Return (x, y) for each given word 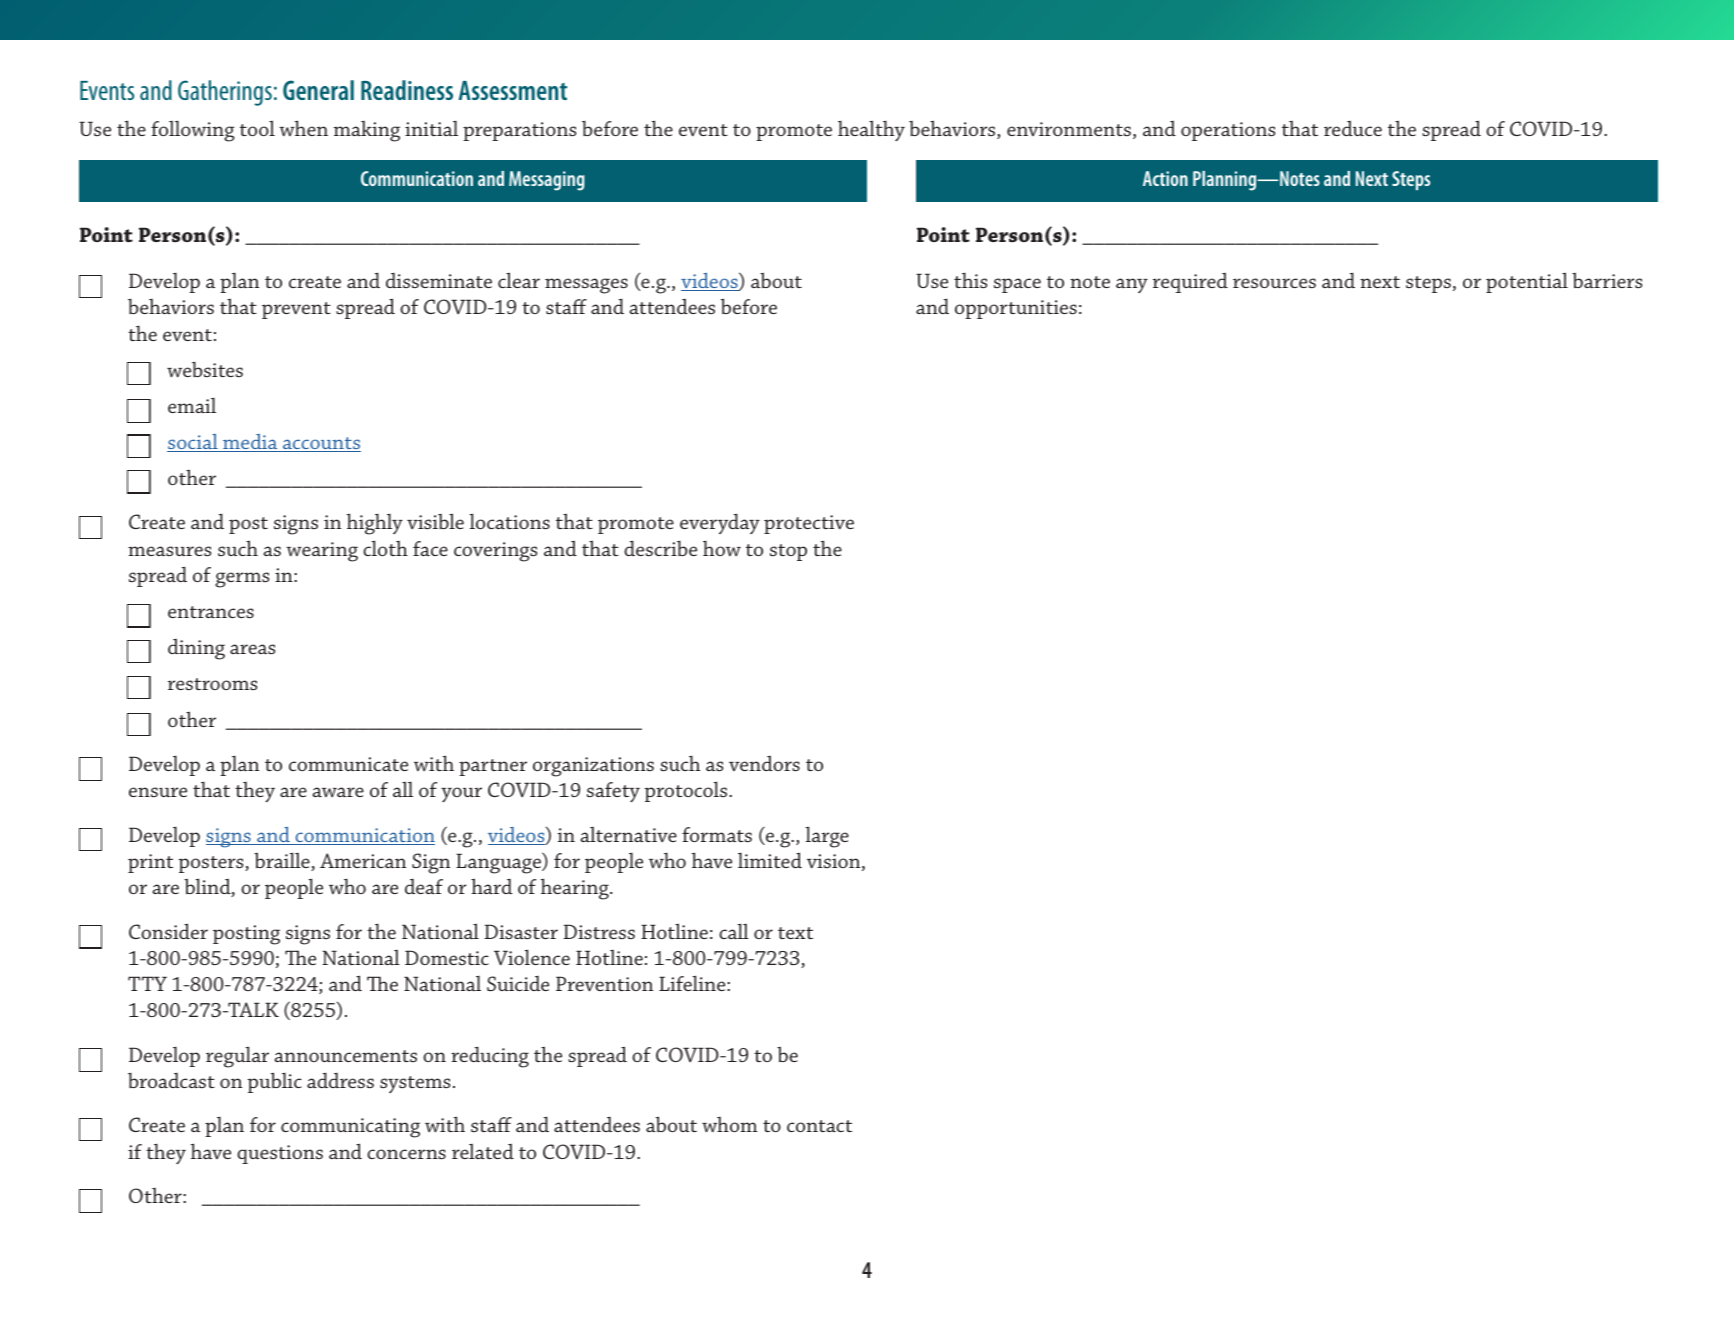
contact (819, 1126)
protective (809, 524)
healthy (871, 131)
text (795, 933)
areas (252, 649)
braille (283, 861)
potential (1527, 282)
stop (788, 552)
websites (205, 369)
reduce (1353, 128)
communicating (350, 1128)
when (303, 128)
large (827, 837)
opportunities (1016, 309)
